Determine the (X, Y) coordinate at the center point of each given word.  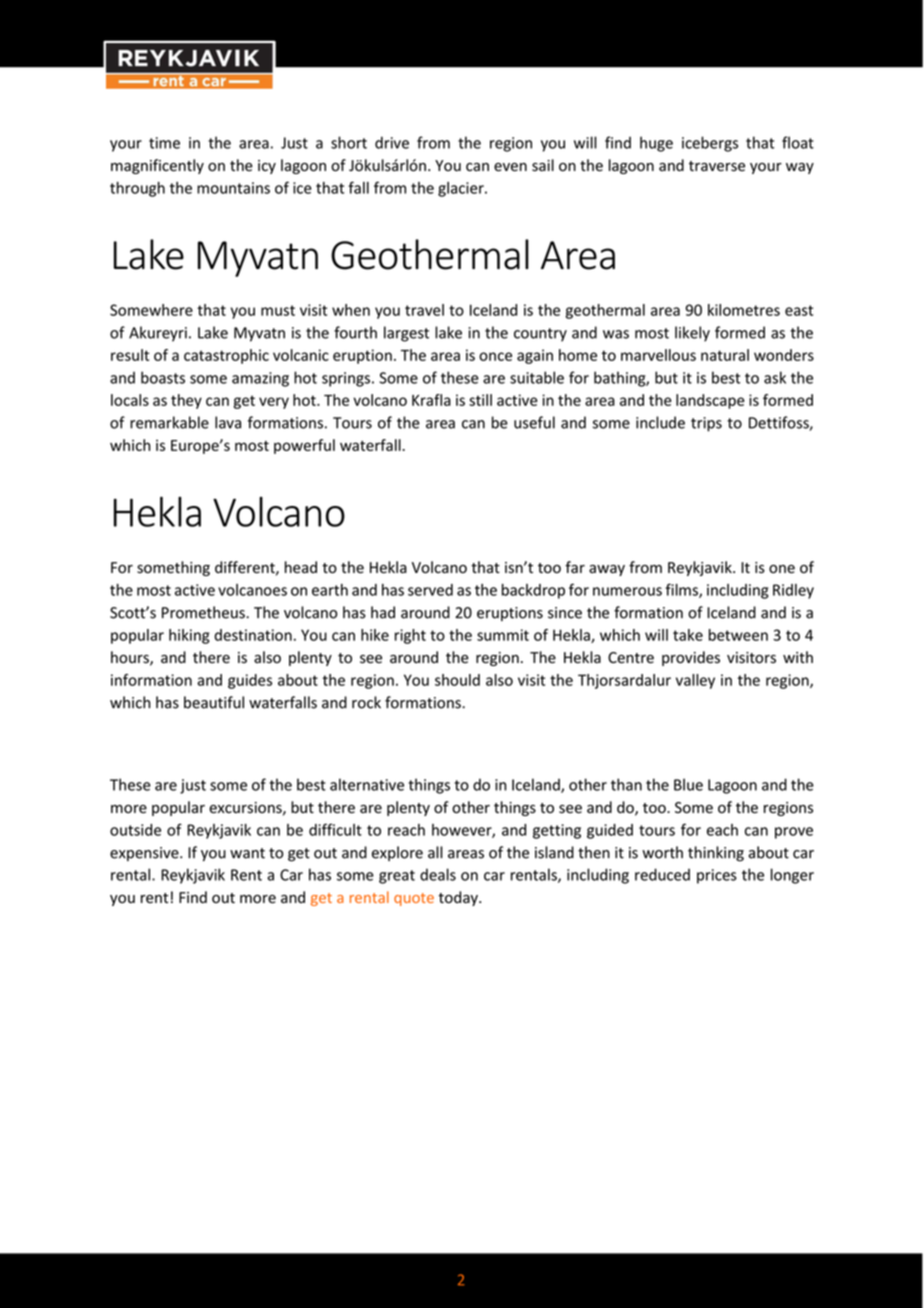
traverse (717, 166)
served (430, 590)
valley (695, 681)
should (457, 680)
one (782, 569)
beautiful (214, 702)
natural (725, 355)
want (247, 853)
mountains (233, 188)
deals (438, 874)
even (510, 167)
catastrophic (226, 356)
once (495, 356)
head (301, 567)
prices (717, 876)
